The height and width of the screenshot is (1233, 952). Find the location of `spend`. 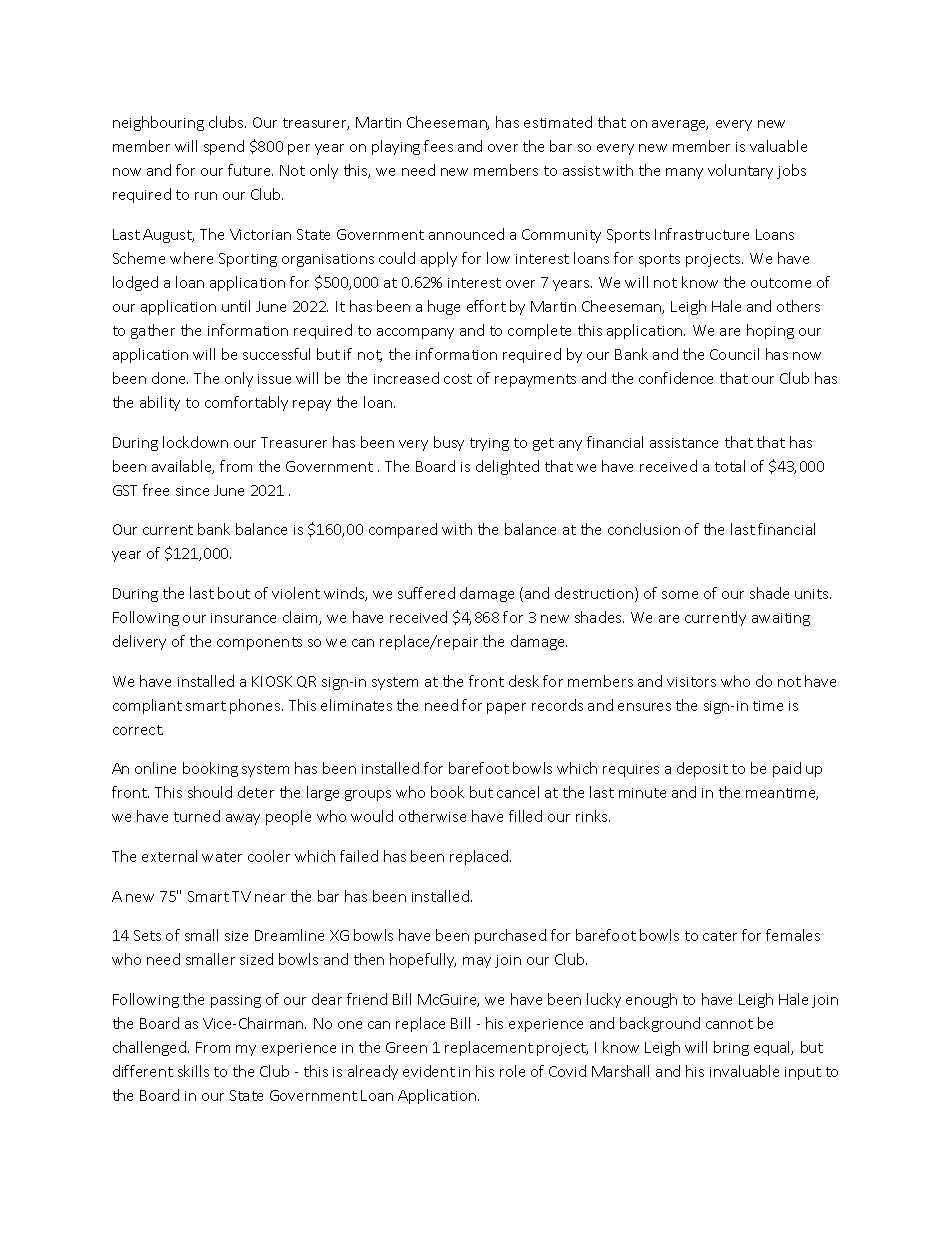

spend is located at coordinates (224, 147).
